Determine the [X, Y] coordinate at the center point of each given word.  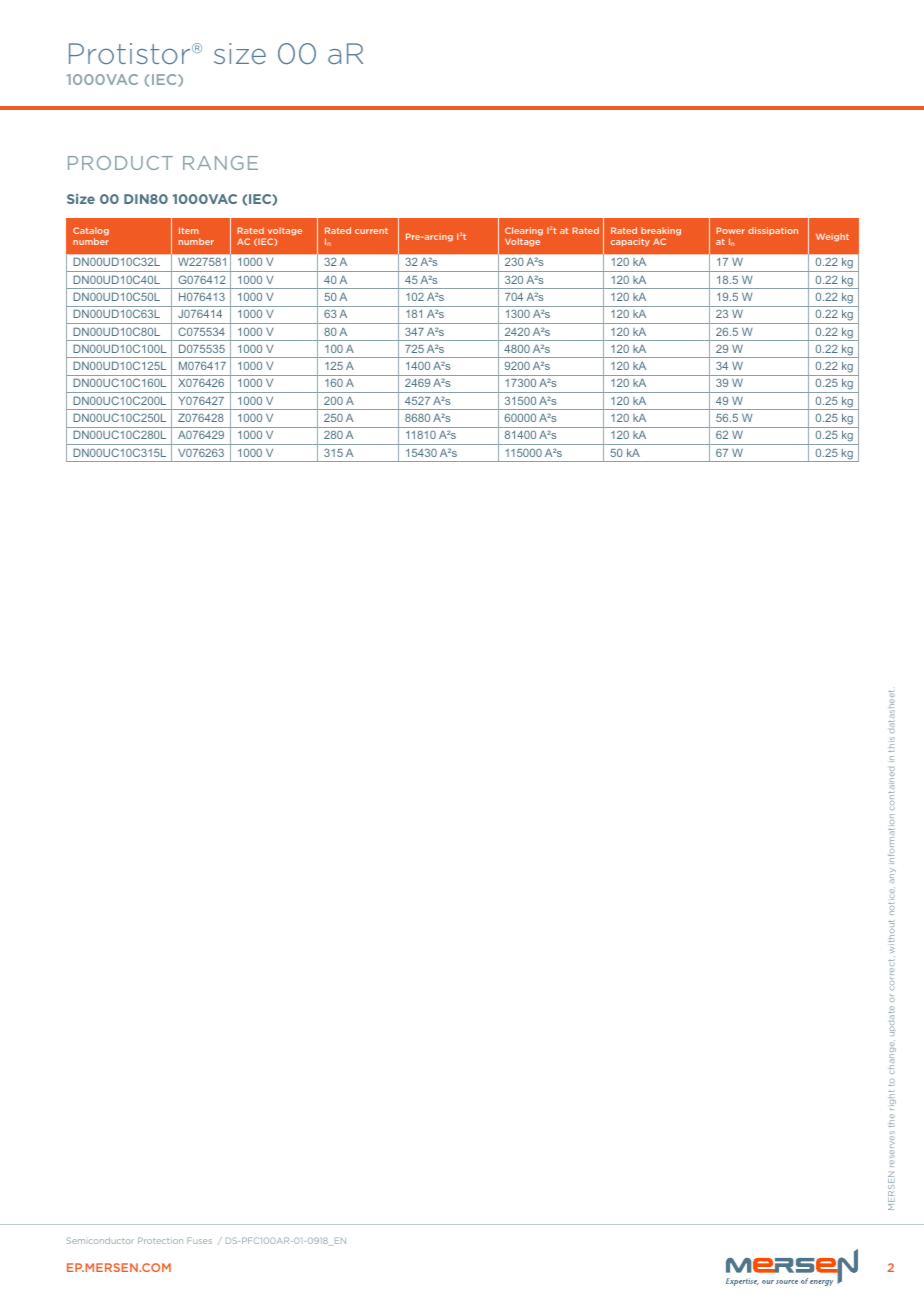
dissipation [773, 231]
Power [730, 230]
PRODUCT [120, 163]
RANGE [220, 163]
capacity [630, 242]
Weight [832, 237]
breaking [661, 231]
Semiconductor [100, 1240]
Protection [160, 1240]
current [371, 231]
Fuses [199, 1240]
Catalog [91, 231]
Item [189, 230]
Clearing [524, 231]
